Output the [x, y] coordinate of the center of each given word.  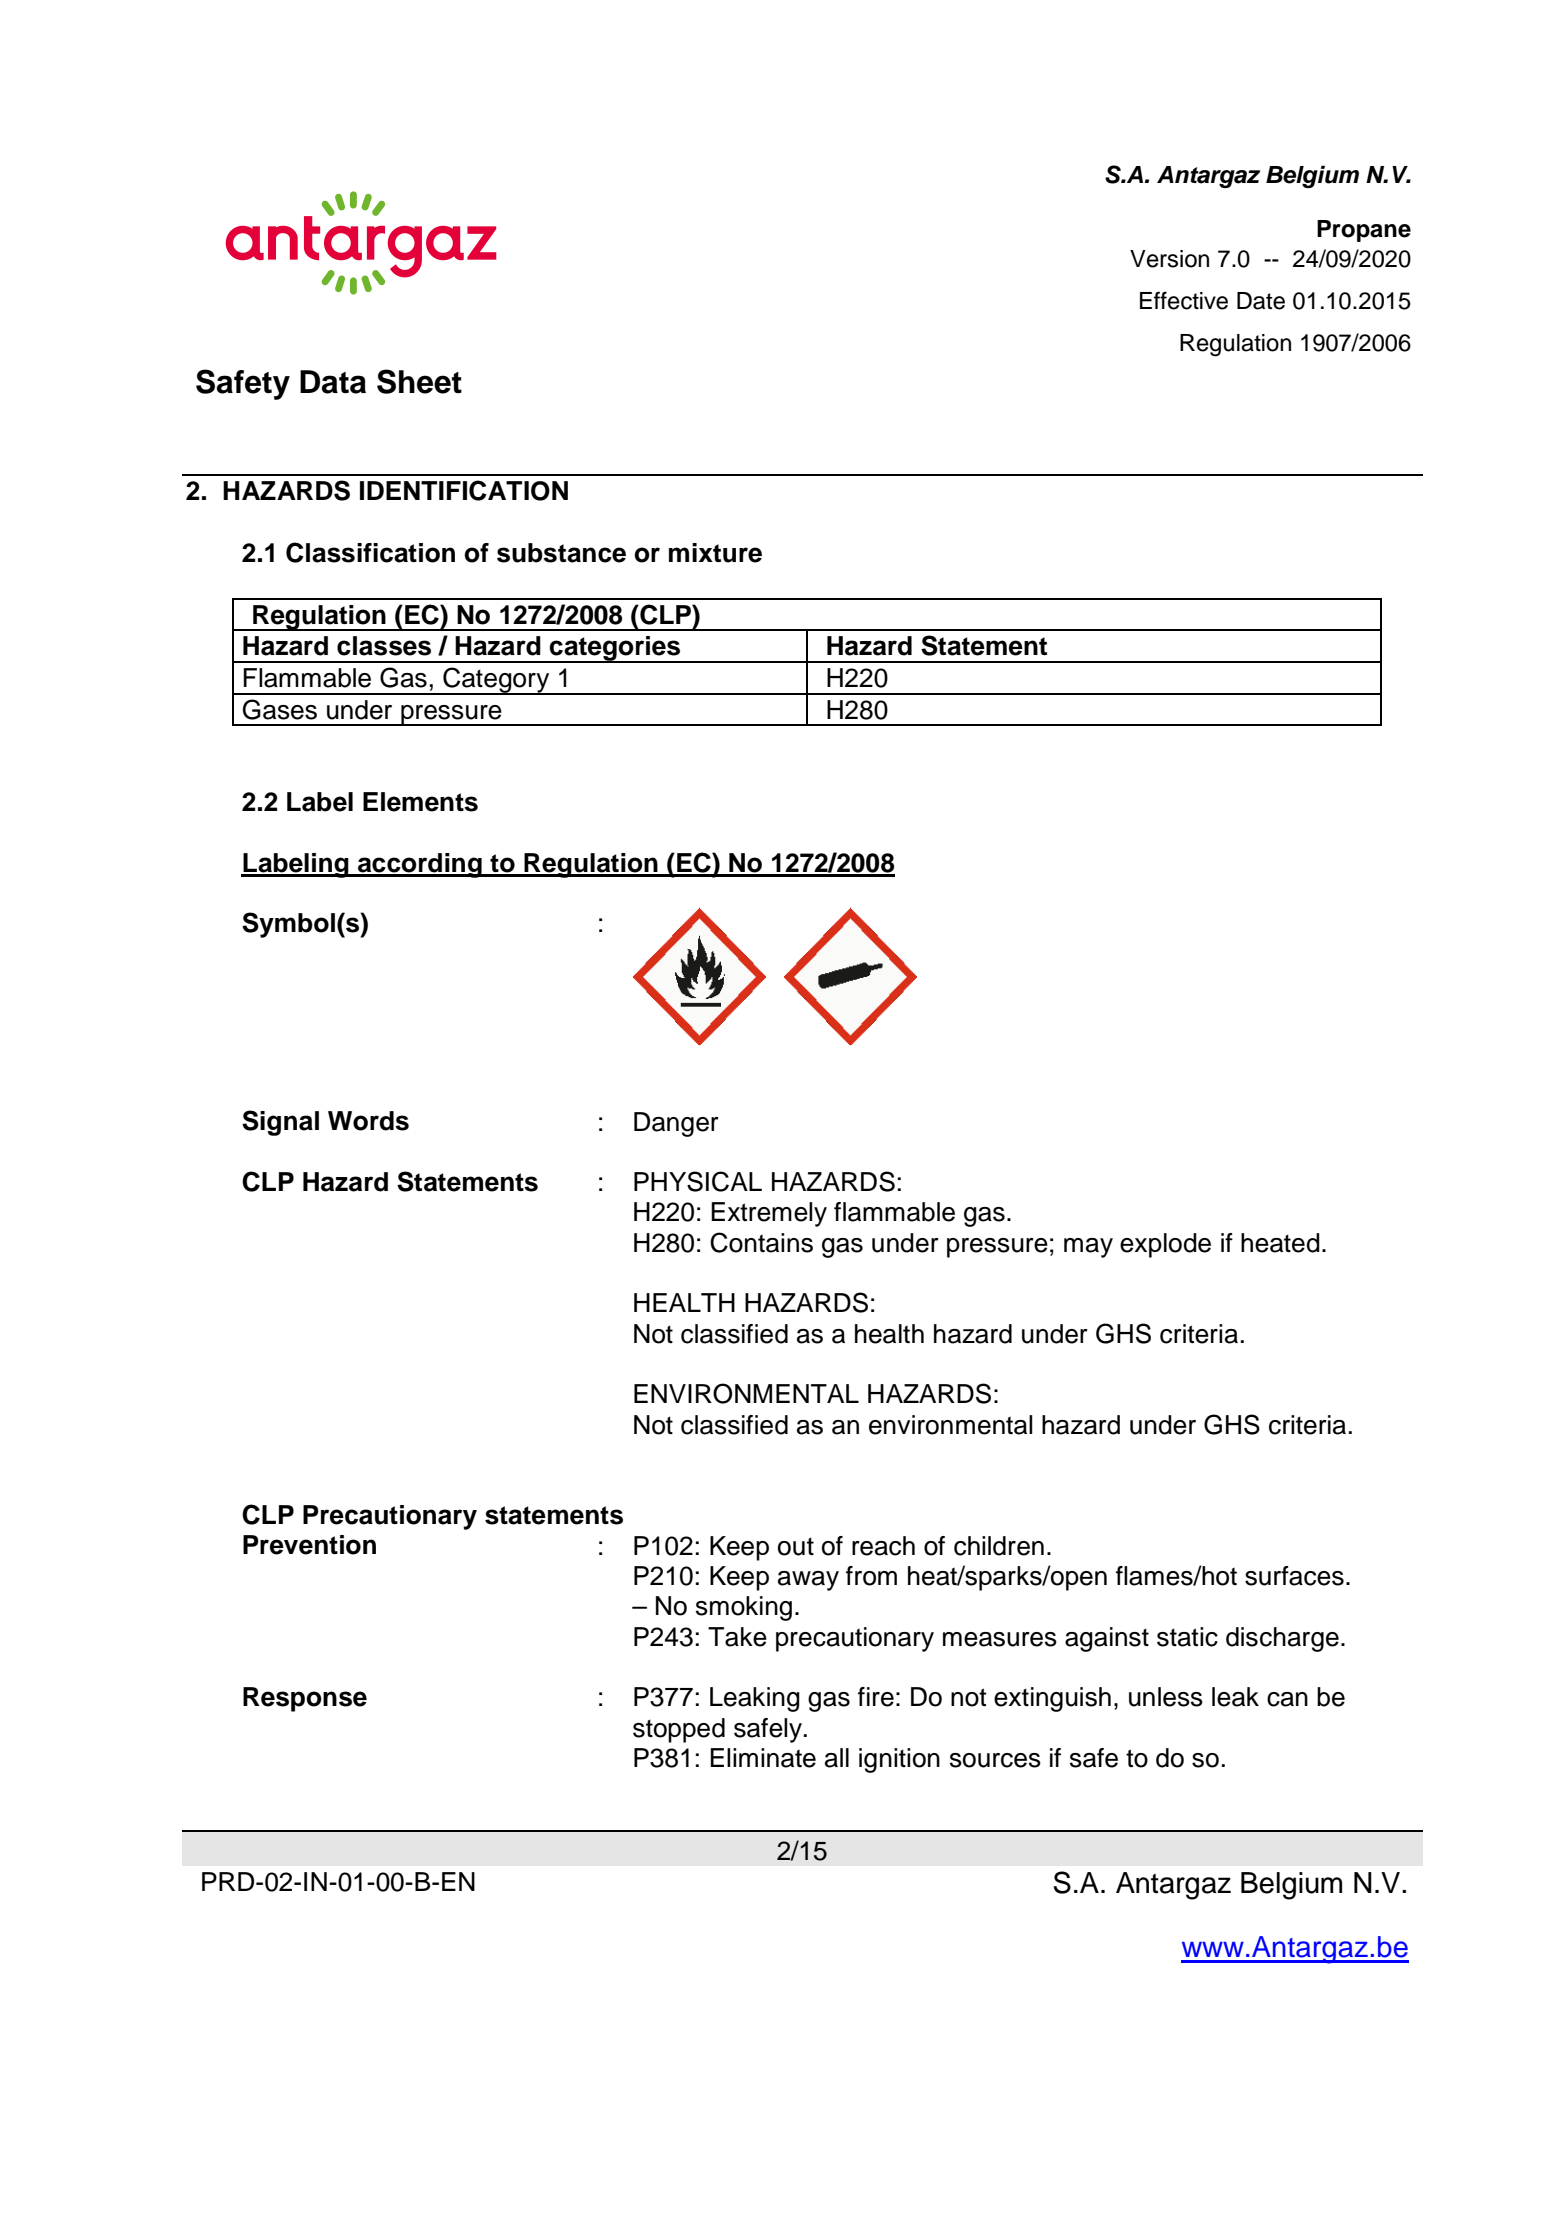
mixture [715, 553]
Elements [420, 802]
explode [1165, 1245]
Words [368, 1121]
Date [1261, 301]
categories [615, 649]
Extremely [769, 1214]
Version [1169, 259]
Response [305, 1699]
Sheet [419, 381]
